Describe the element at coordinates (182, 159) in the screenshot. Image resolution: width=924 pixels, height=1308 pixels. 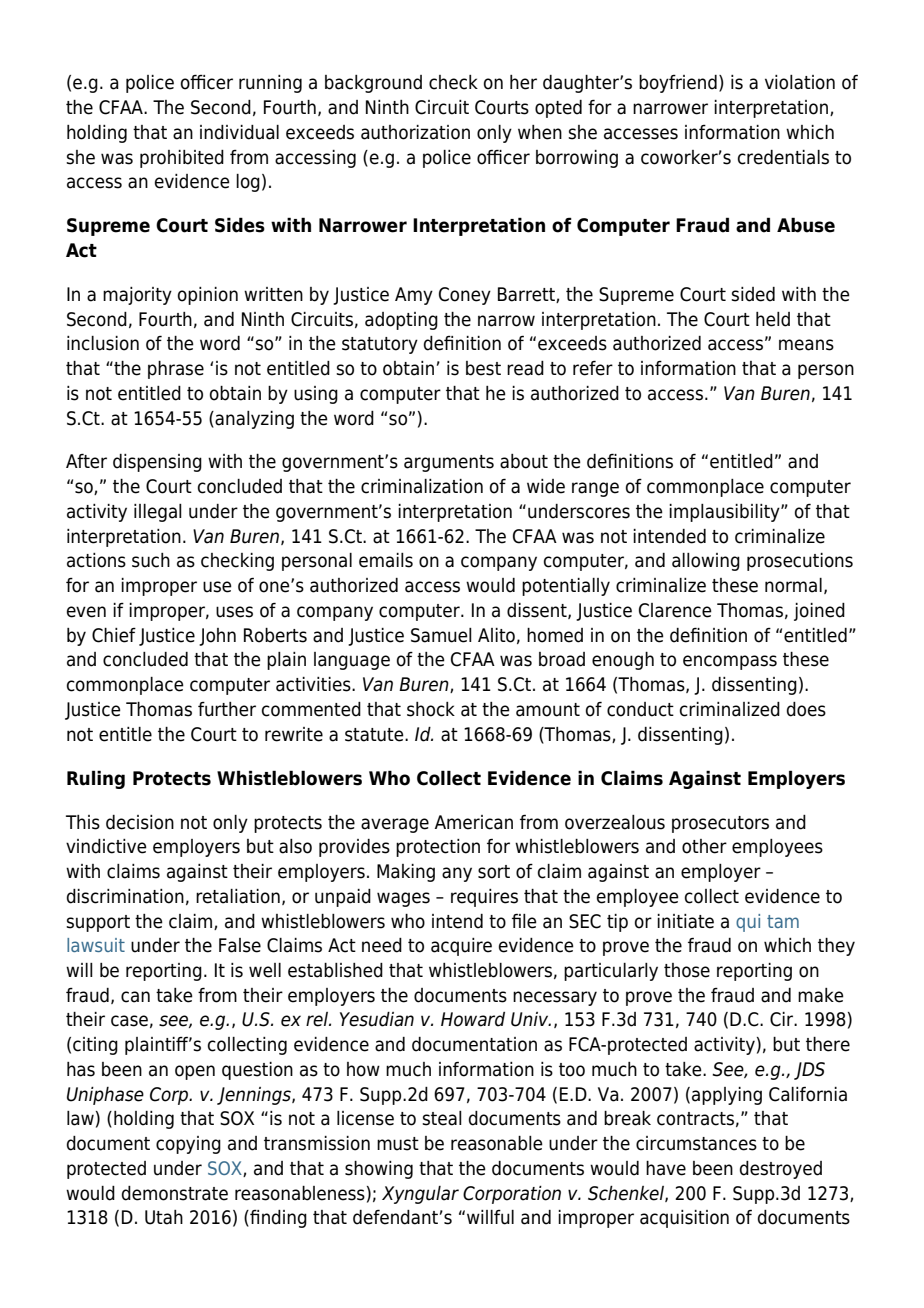
I see `prohibited` at that location.
